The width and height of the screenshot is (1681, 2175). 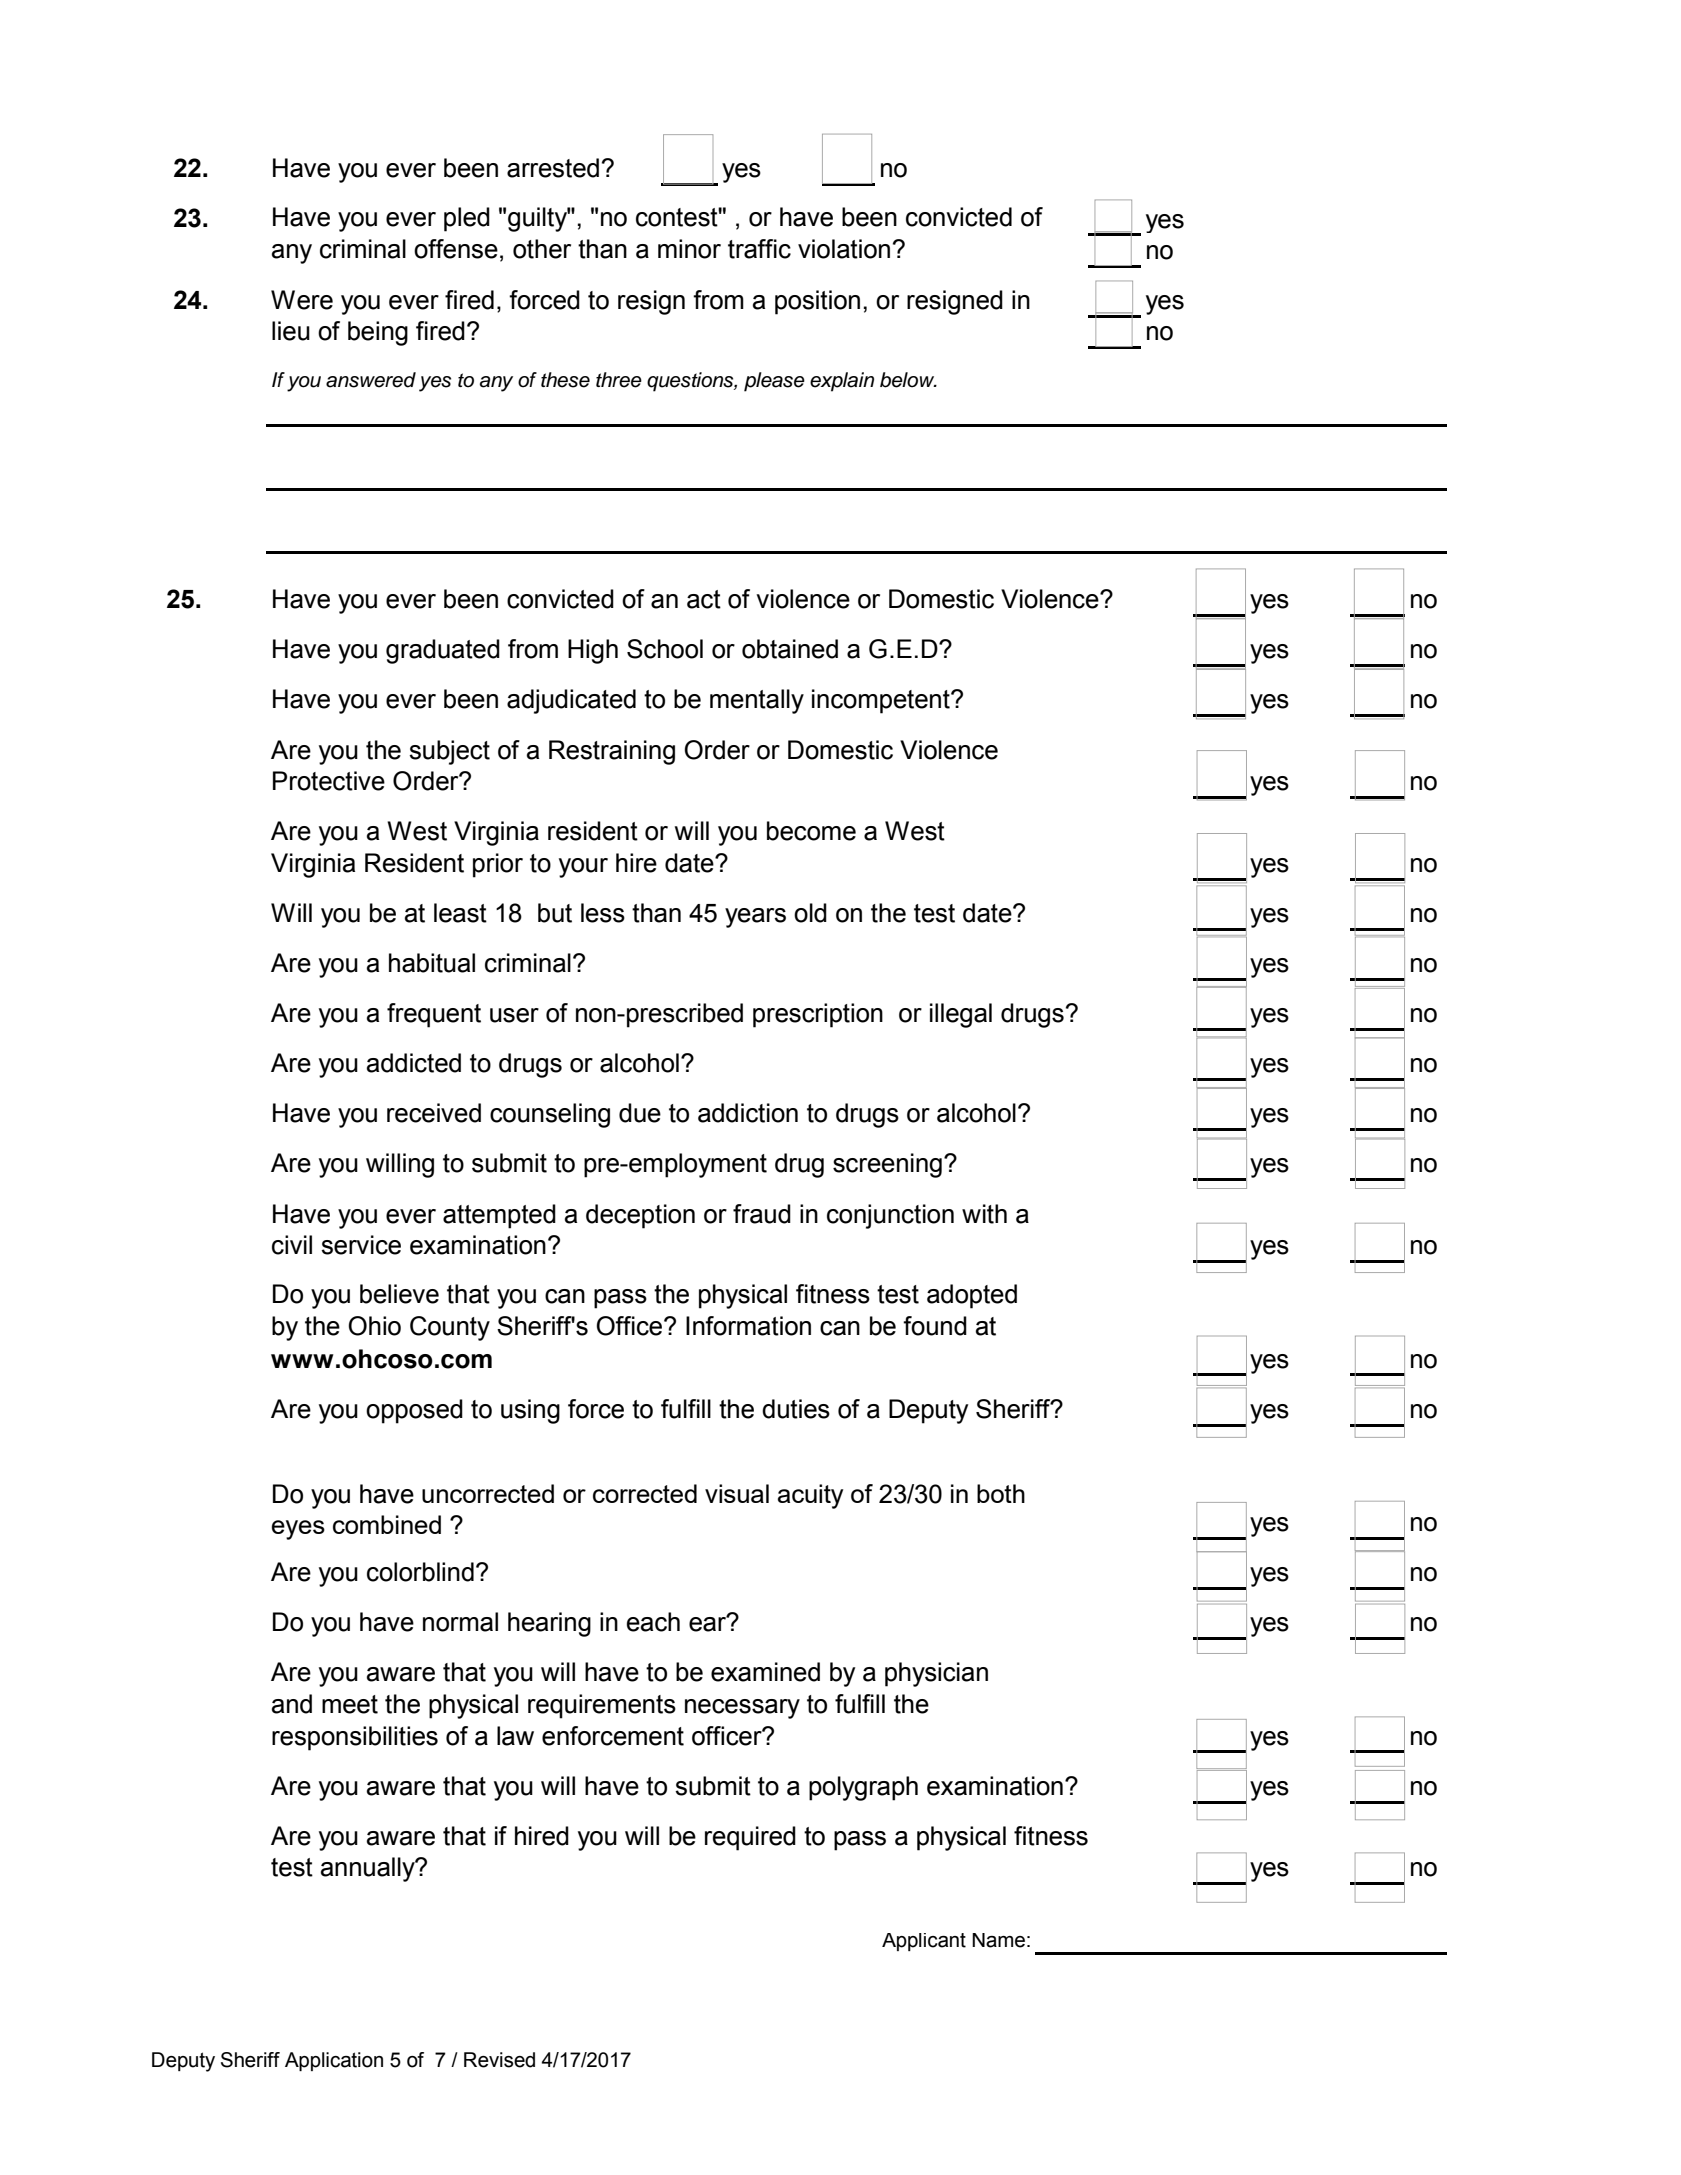 I want to click on opposed, so click(x=414, y=1411).
